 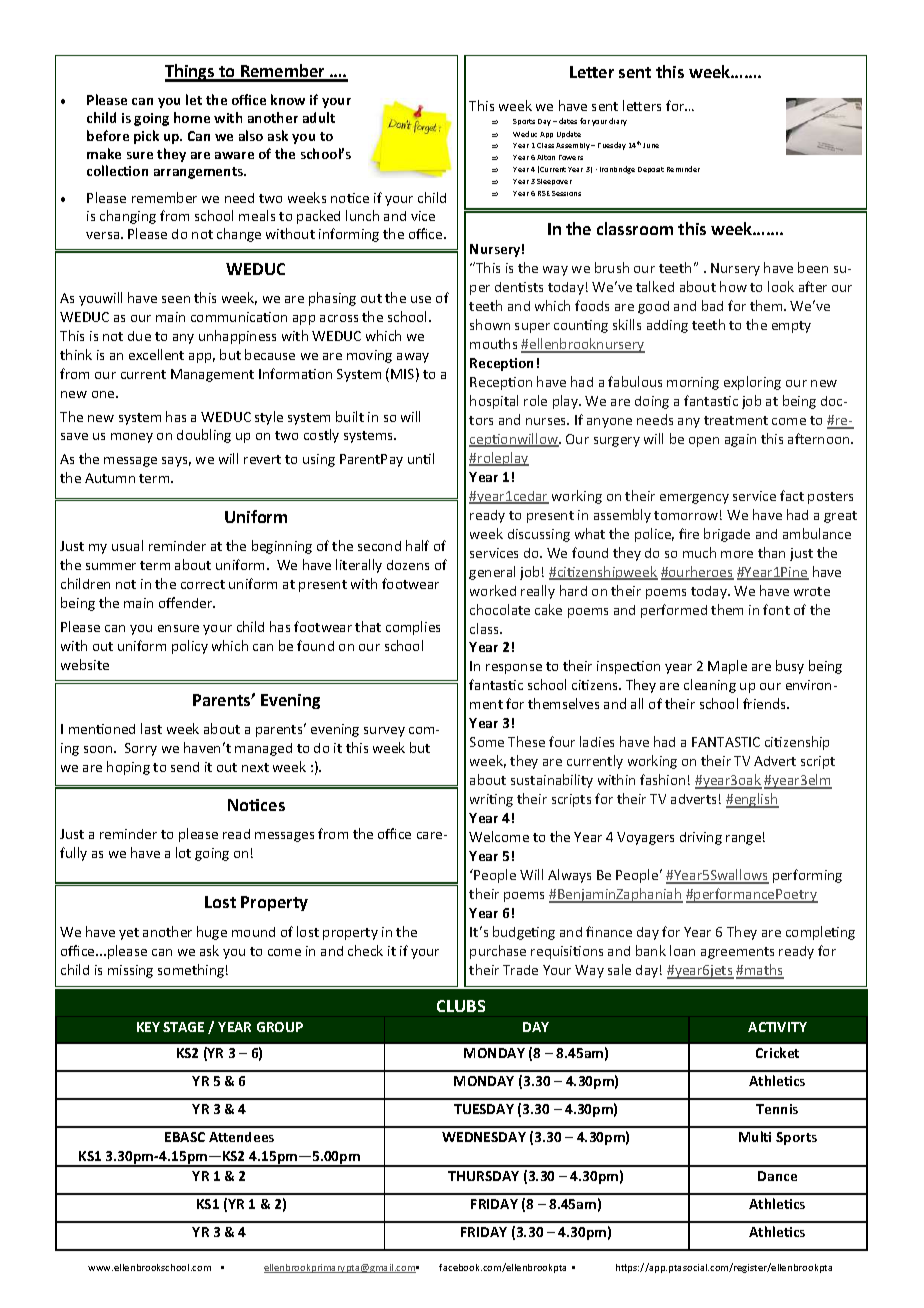 I want to click on away, so click(x=413, y=358).
